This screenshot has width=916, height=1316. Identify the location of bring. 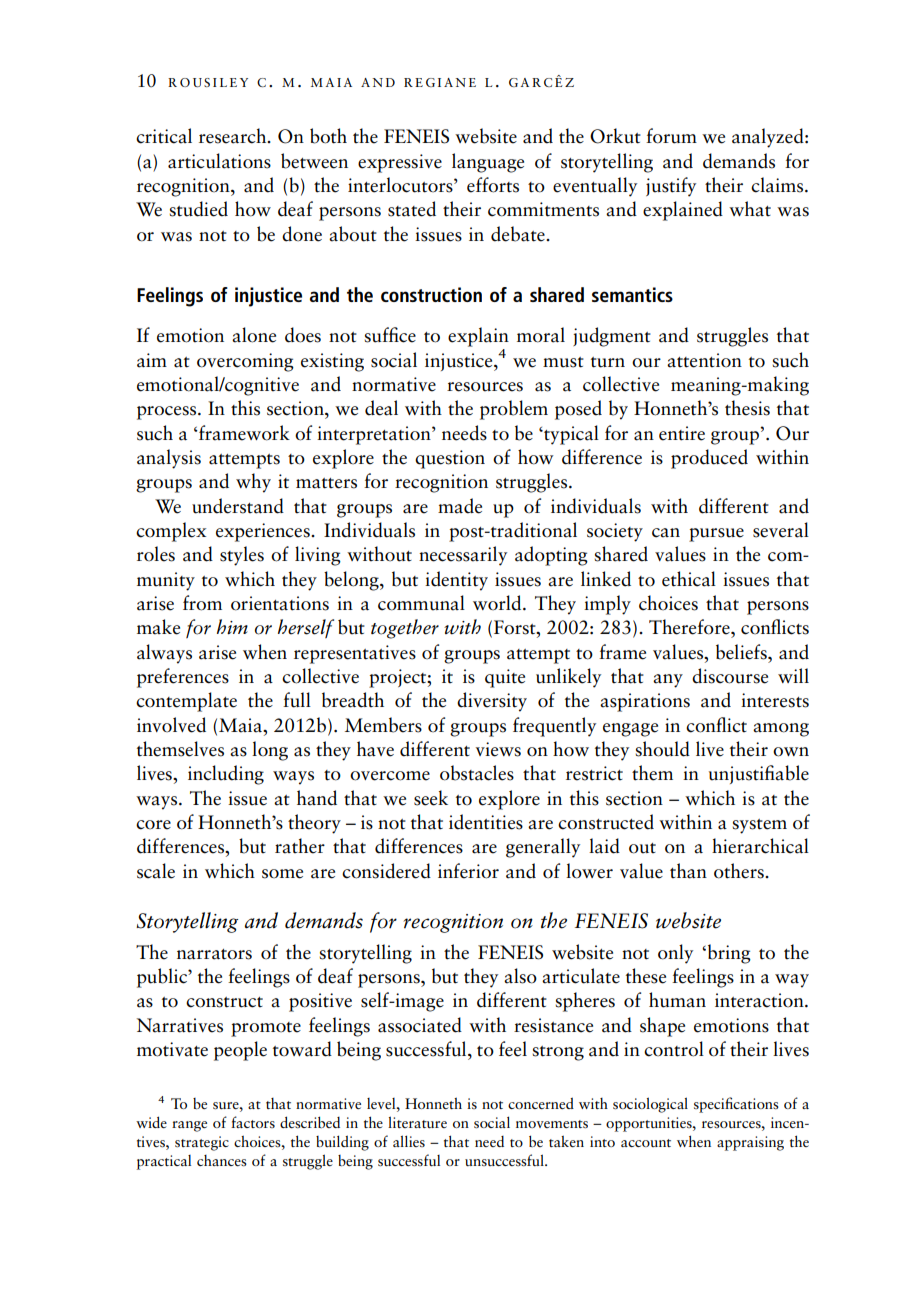
(729, 954).
